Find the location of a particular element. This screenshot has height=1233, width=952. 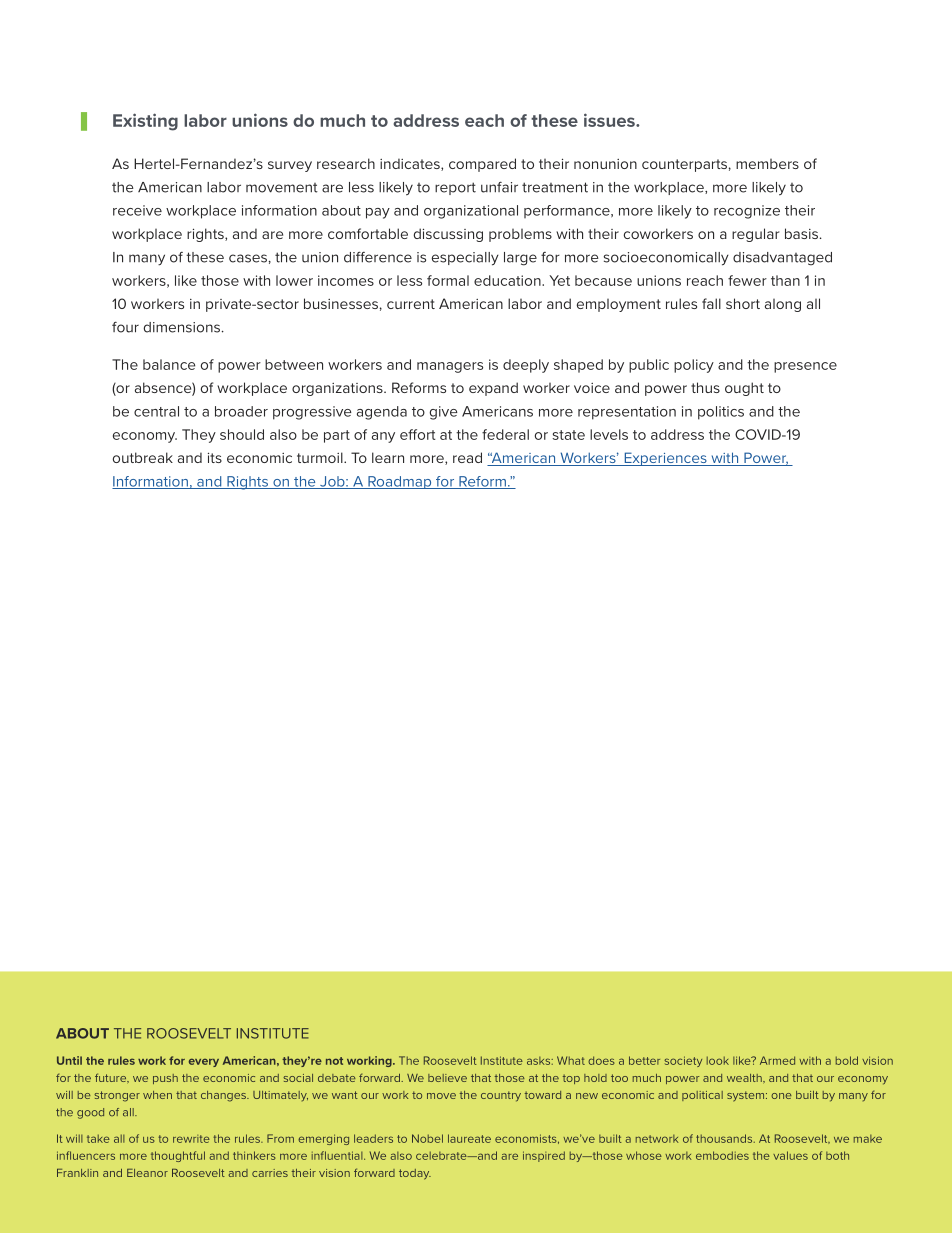

Existing is located at coordinates (145, 122).
